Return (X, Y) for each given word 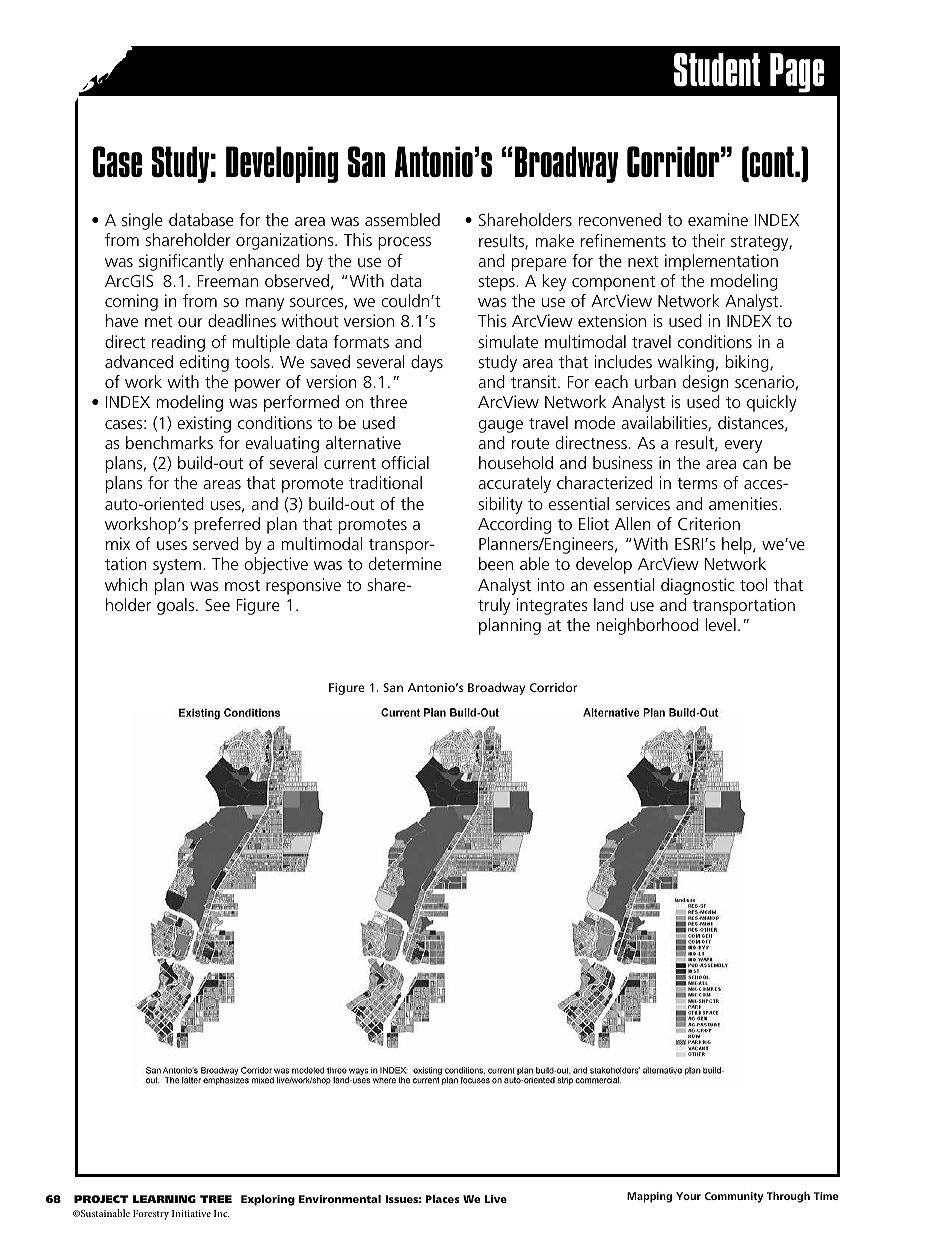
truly (494, 606)
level (721, 624)
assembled (402, 219)
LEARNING (164, 1199)
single (142, 221)
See (217, 605)
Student (717, 70)
